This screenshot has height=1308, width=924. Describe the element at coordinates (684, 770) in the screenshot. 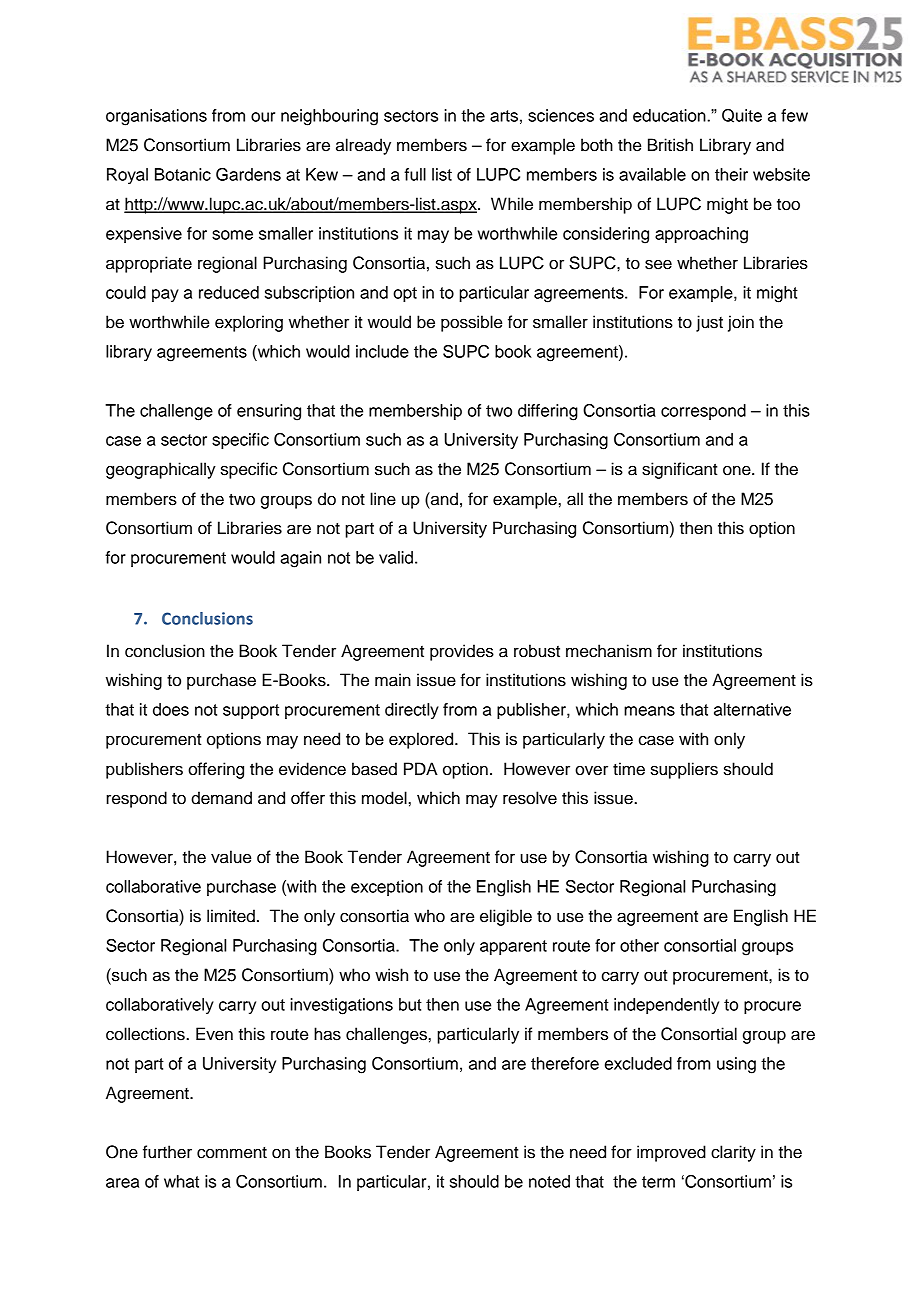

I see `suppliers` at that location.
